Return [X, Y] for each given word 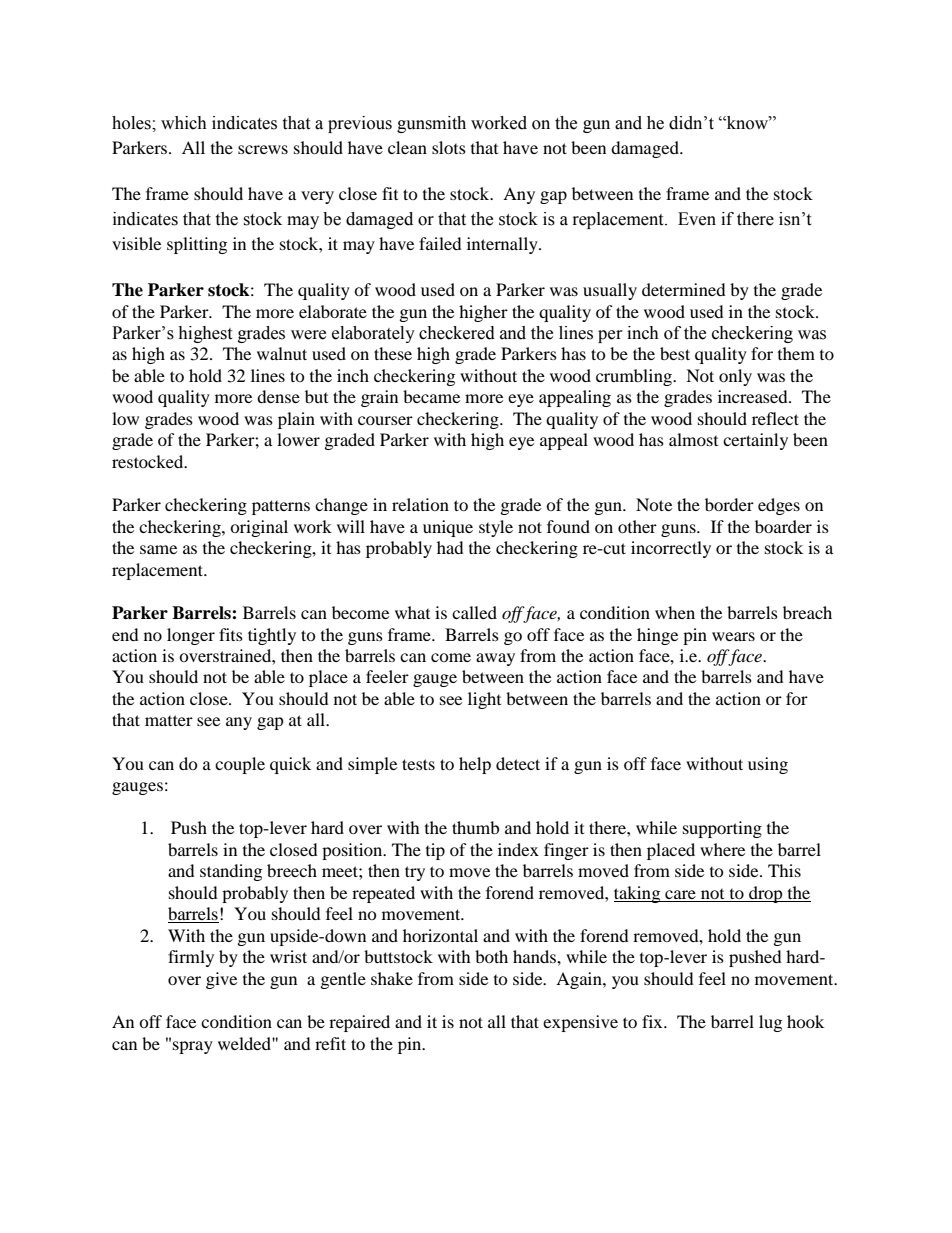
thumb [475, 827]
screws [263, 149]
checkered [457, 333]
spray [193, 1047]
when [675, 612]
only [735, 377]
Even [697, 219]
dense [278, 396]
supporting [722, 829]
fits [231, 634]
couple [240, 765]
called [474, 612]
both [491, 956]
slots [449, 147]
